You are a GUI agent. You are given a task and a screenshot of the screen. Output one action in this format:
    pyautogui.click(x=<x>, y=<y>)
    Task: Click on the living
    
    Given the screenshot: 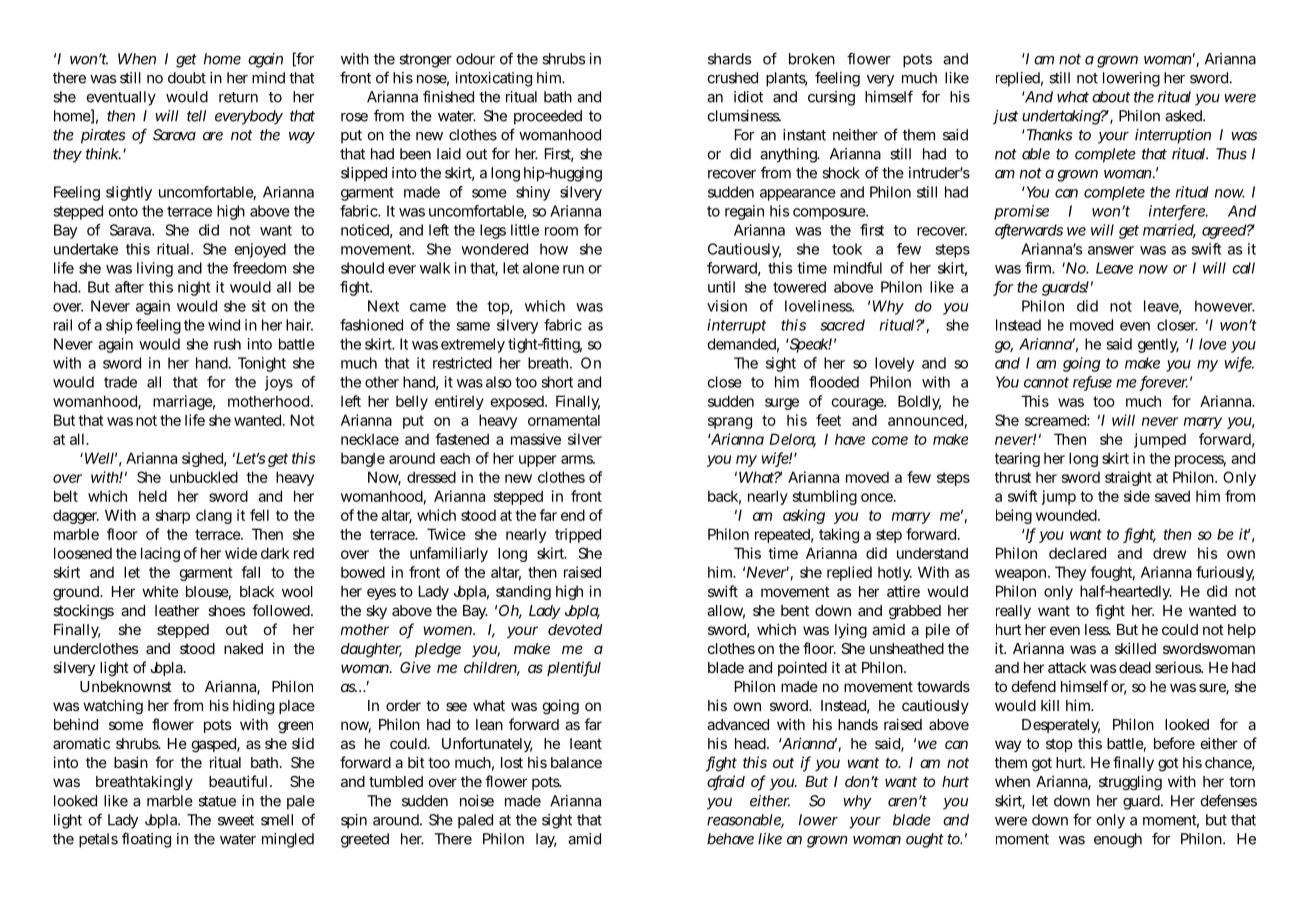 What is the action you would take?
    pyautogui.click(x=155, y=269)
